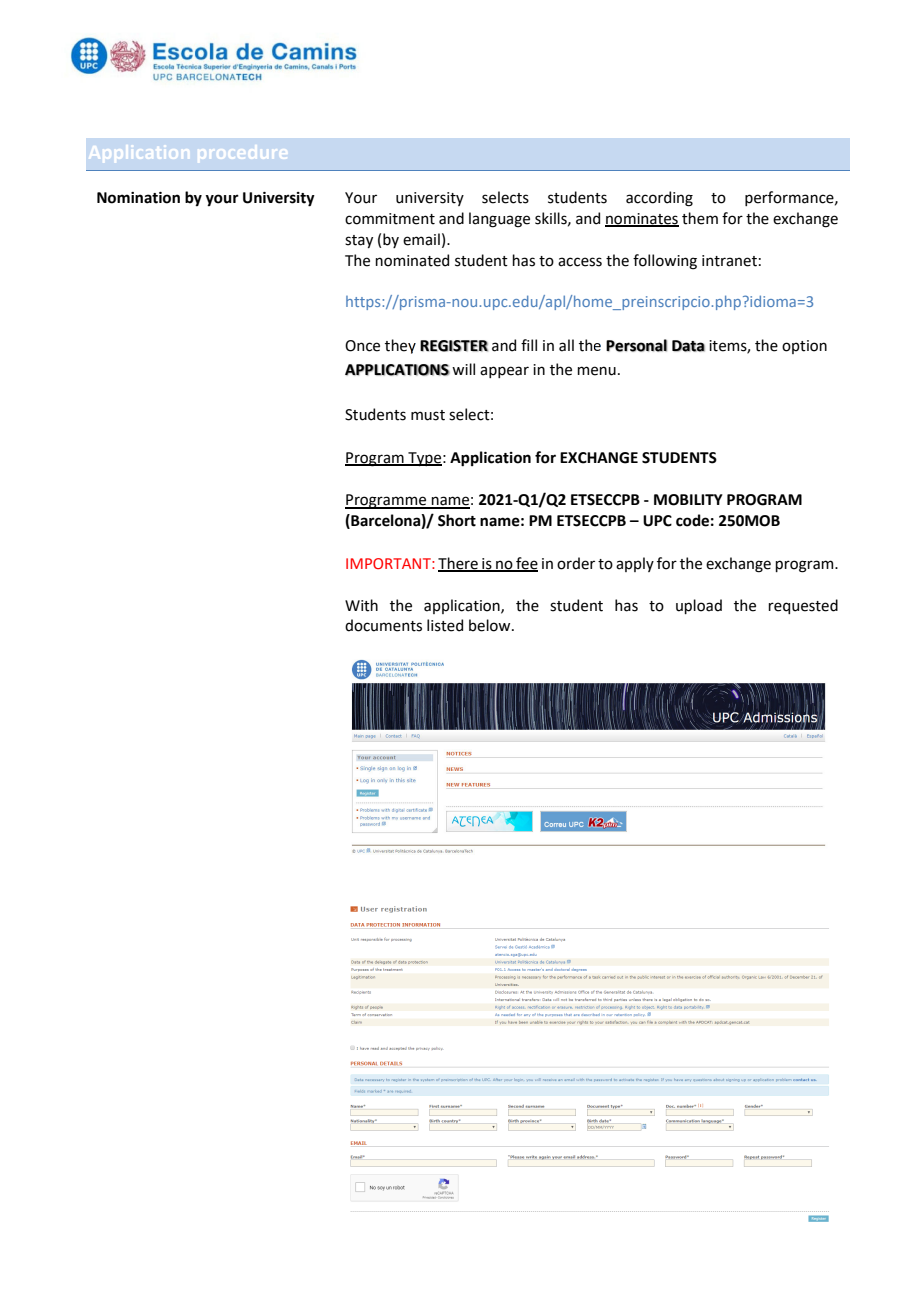 This document has width=924, height=1308. I want to click on Nomination, so click(138, 198).
